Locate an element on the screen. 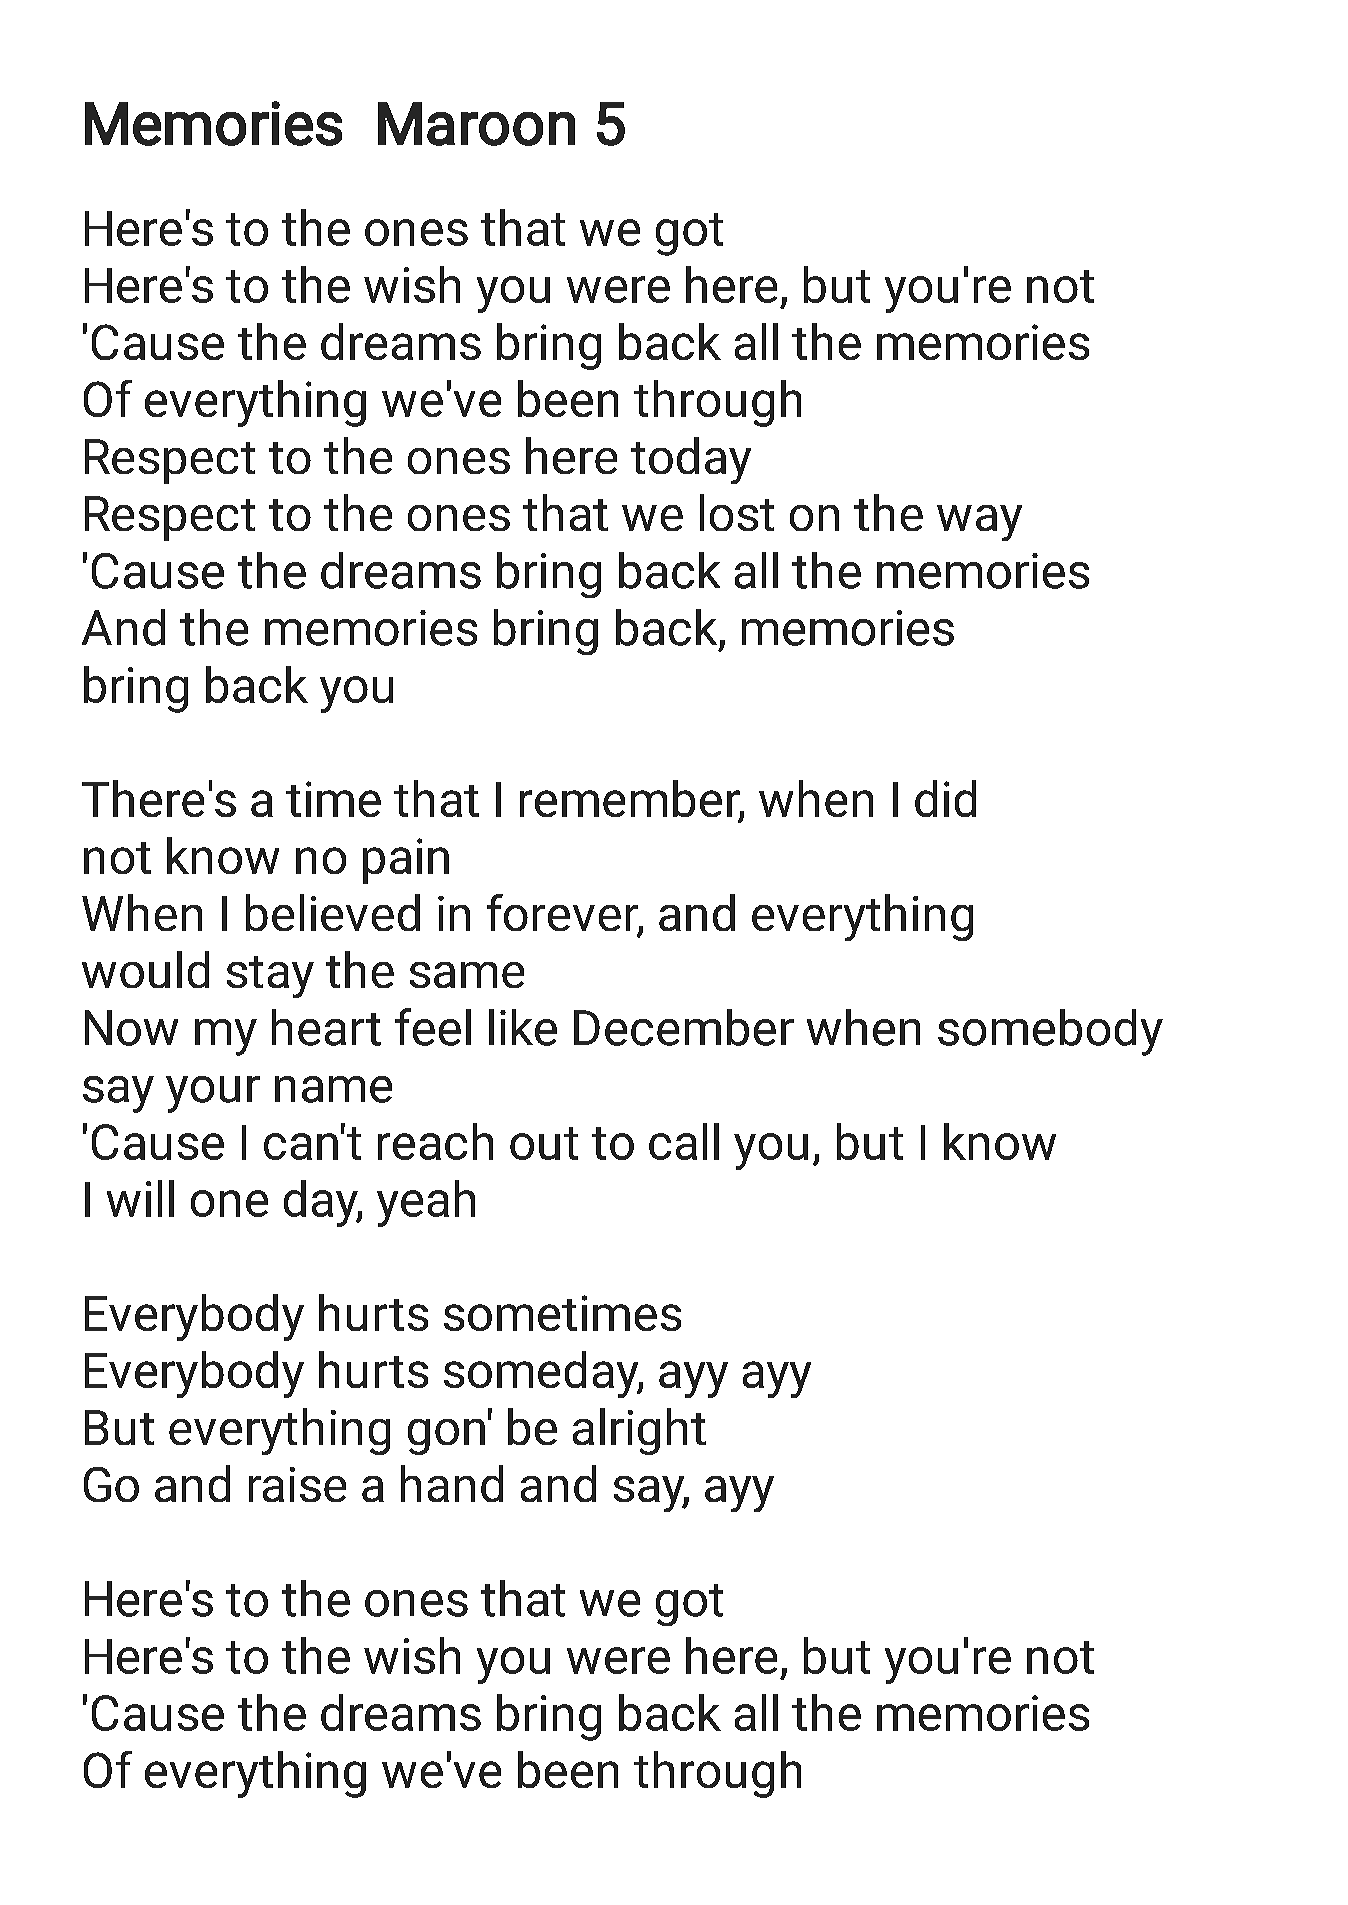 This screenshot has height=1905, width=1348. call is located at coordinates (684, 1141).
